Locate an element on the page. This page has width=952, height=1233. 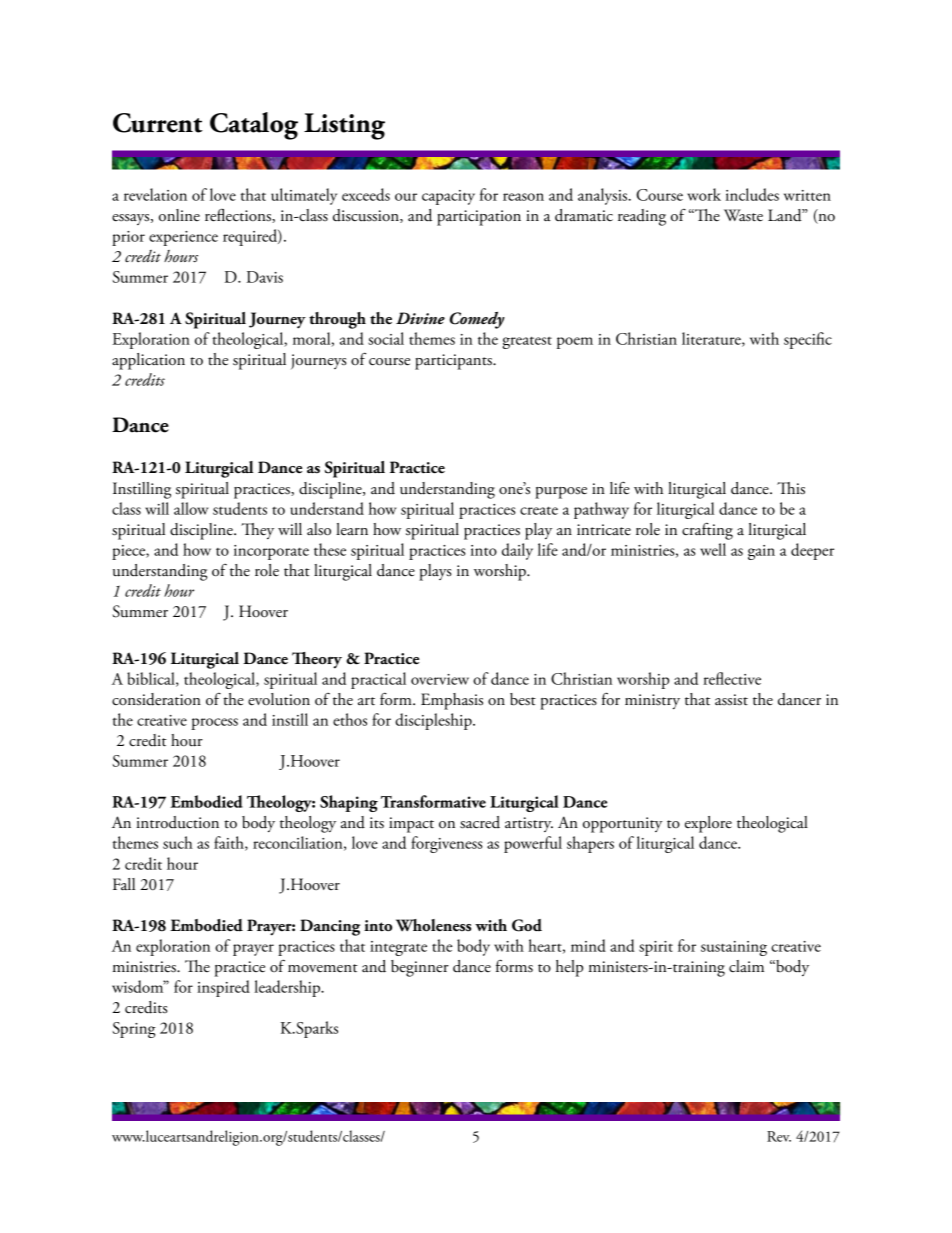
beginner is located at coordinates (420, 968).
